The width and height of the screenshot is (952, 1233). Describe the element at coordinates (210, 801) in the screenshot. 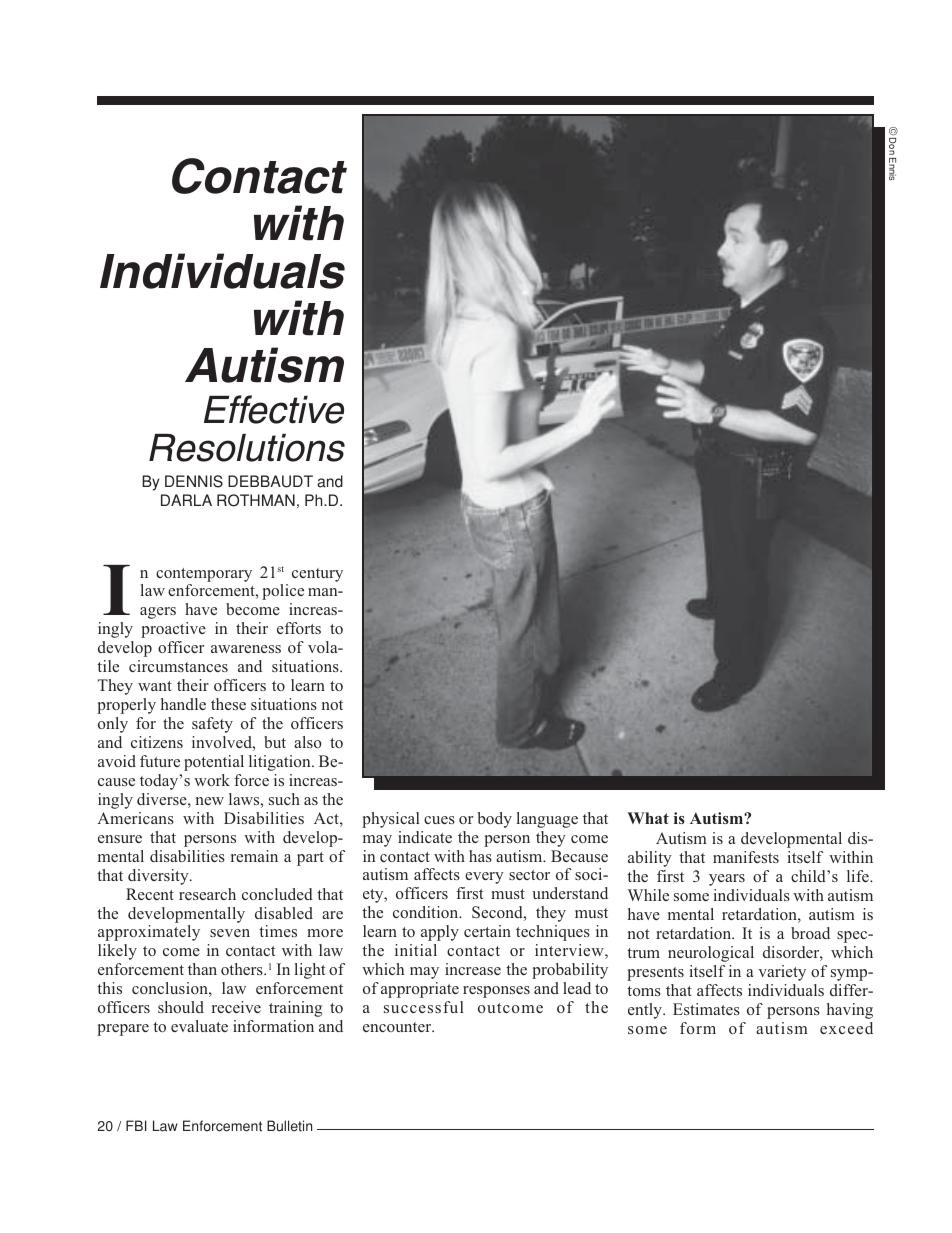

I see `new` at that location.
